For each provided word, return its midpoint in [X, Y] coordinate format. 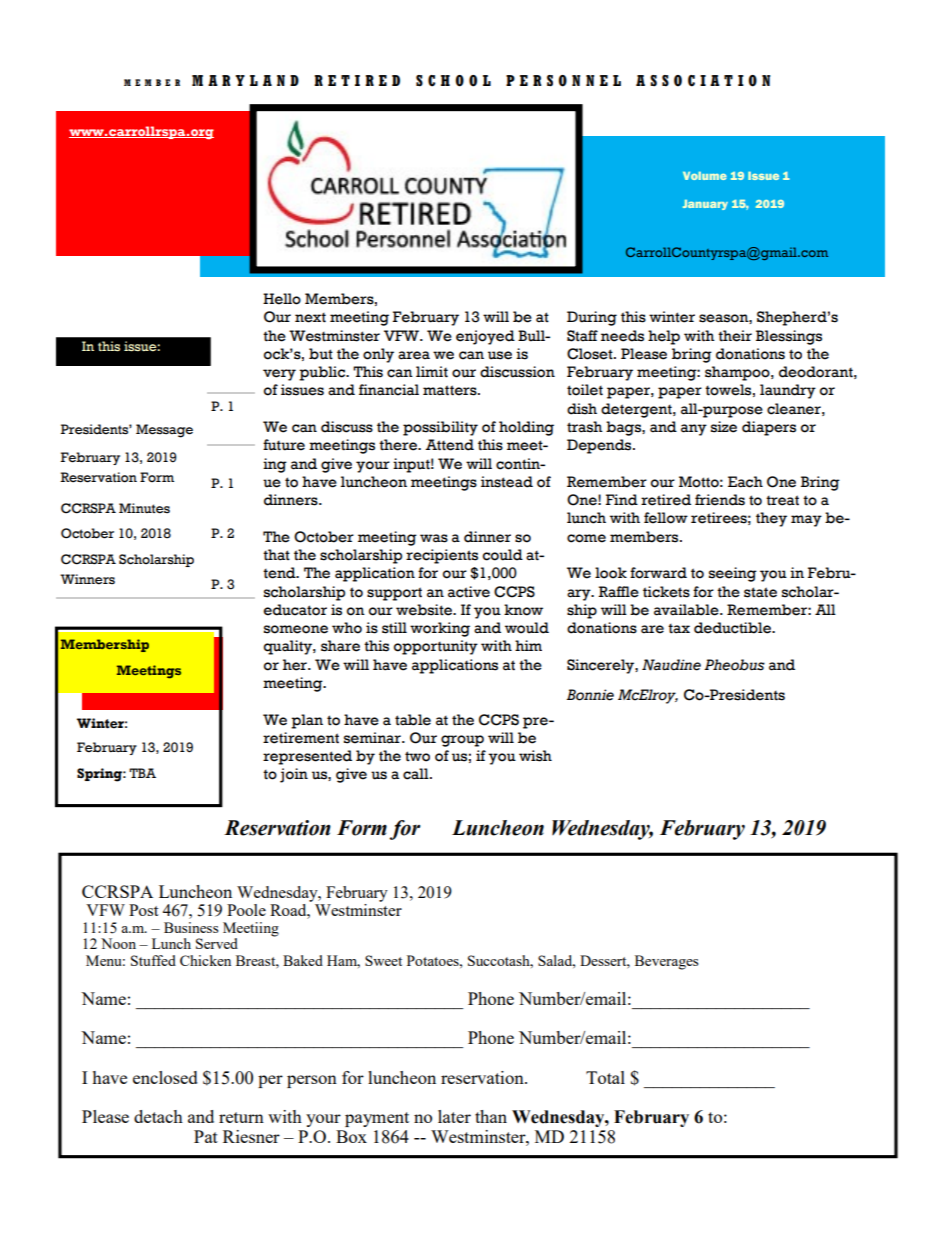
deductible [733, 628]
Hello [282, 299]
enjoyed [485, 337]
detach [158, 1116]
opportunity [436, 647]
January [705, 205]
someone [296, 629]
